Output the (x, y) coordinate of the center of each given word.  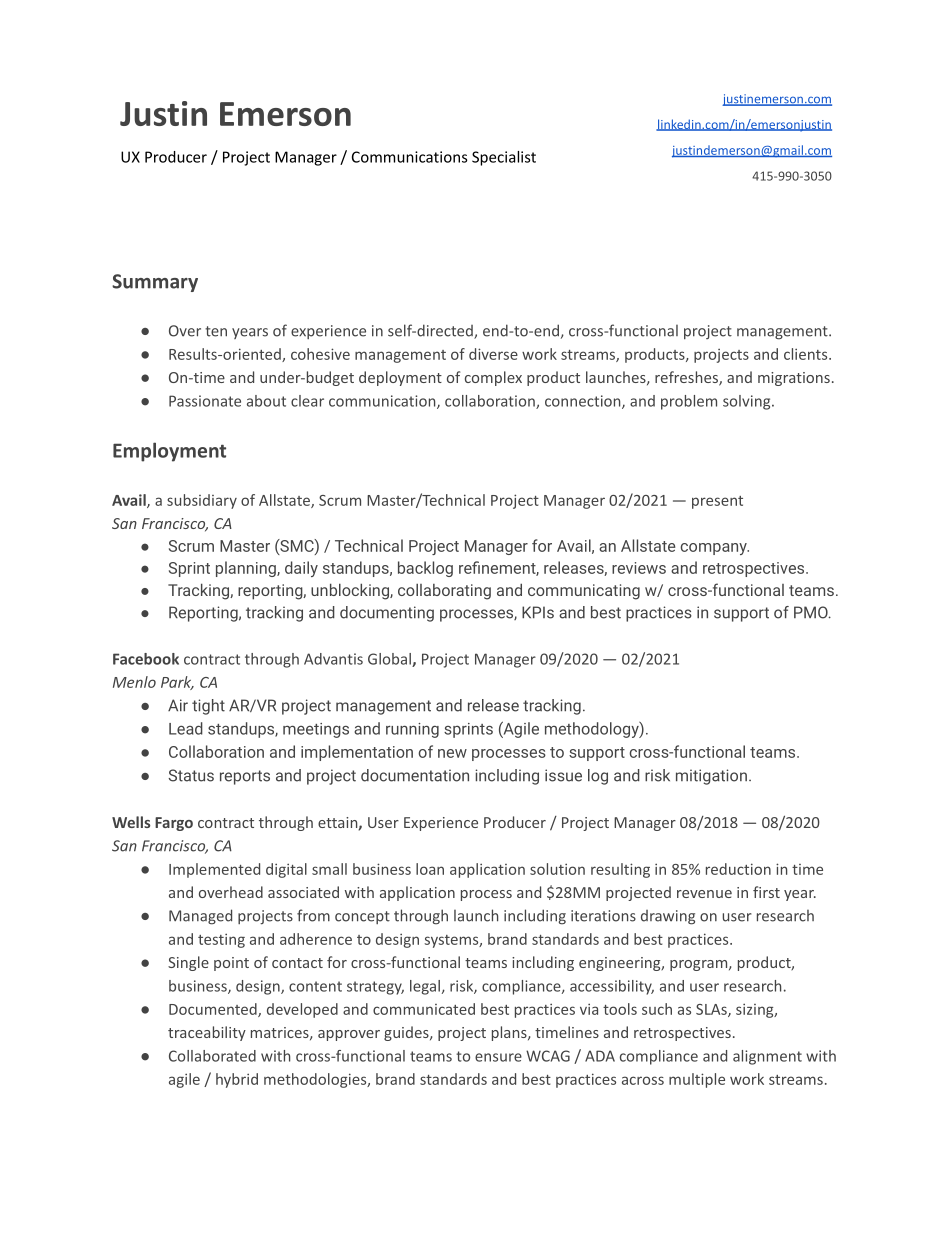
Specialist (504, 158)
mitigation (711, 777)
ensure (498, 1057)
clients (807, 354)
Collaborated (212, 1056)
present (717, 502)
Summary (155, 283)
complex (493, 378)
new (452, 753)
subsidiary (202, 501)
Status (191, 775)
